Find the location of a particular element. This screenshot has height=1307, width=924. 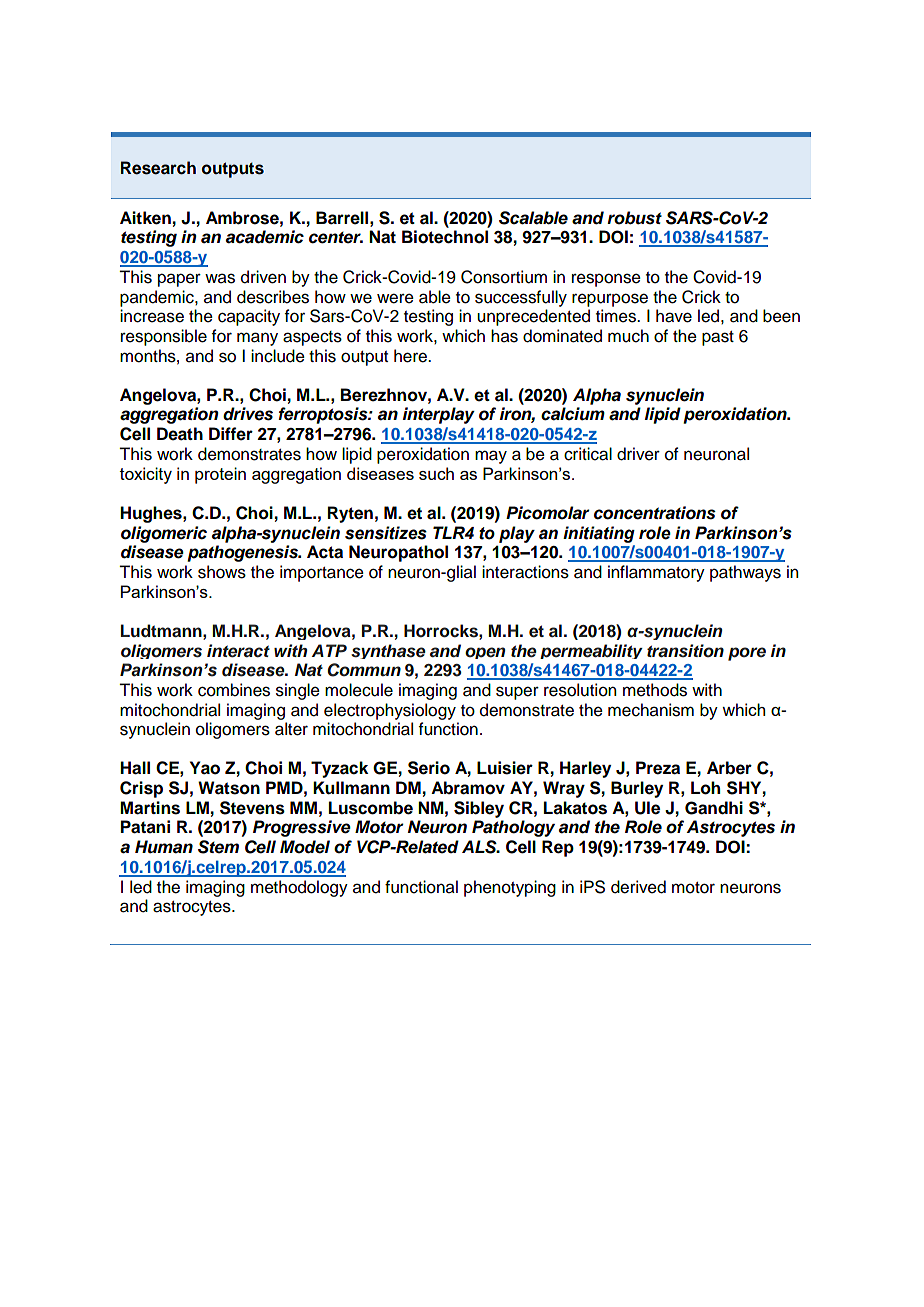

oligomeric is located at coordinates (164, 534).
